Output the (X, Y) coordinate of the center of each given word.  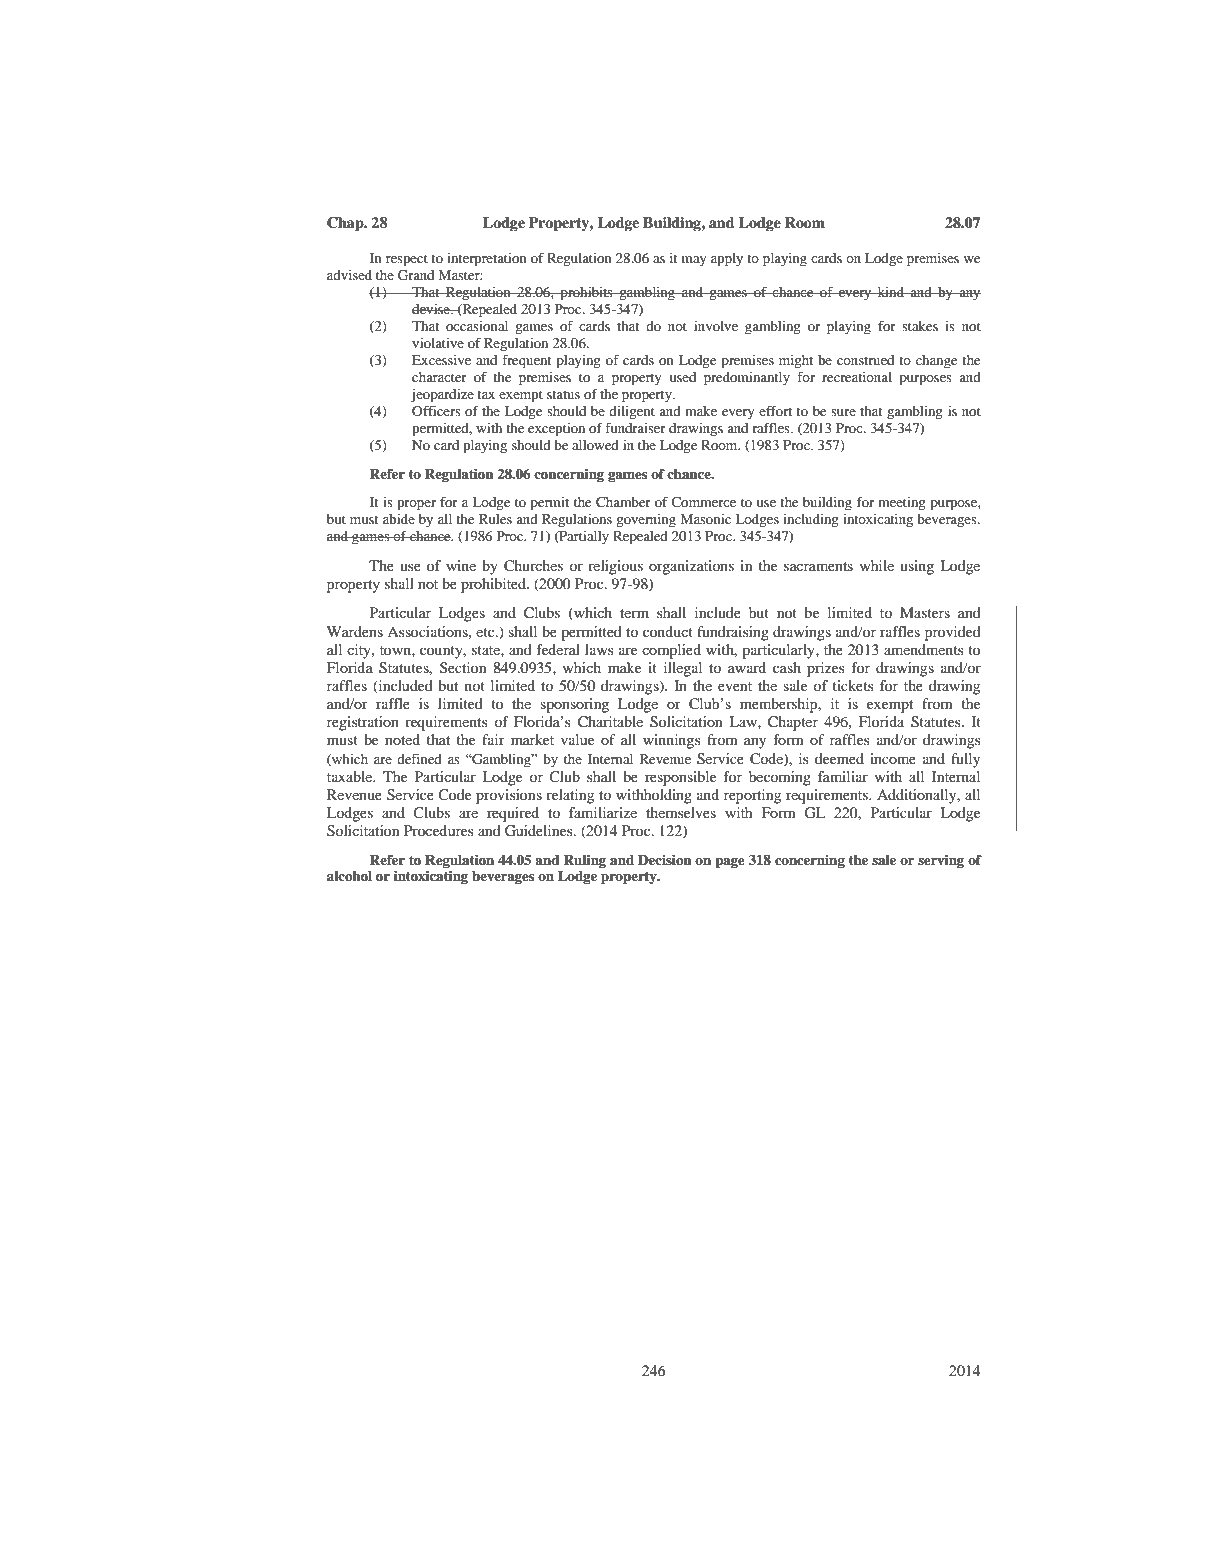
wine (461, 565)
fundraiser (635, 428)
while (877, 565)
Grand (416, 275)
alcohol (349, 876)
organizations (691, 567)
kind (891, 292)
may (694, 261)
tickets (853, 685)
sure (843, 412)
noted (402, 739)
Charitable (610, 722)
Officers (436, 411)
